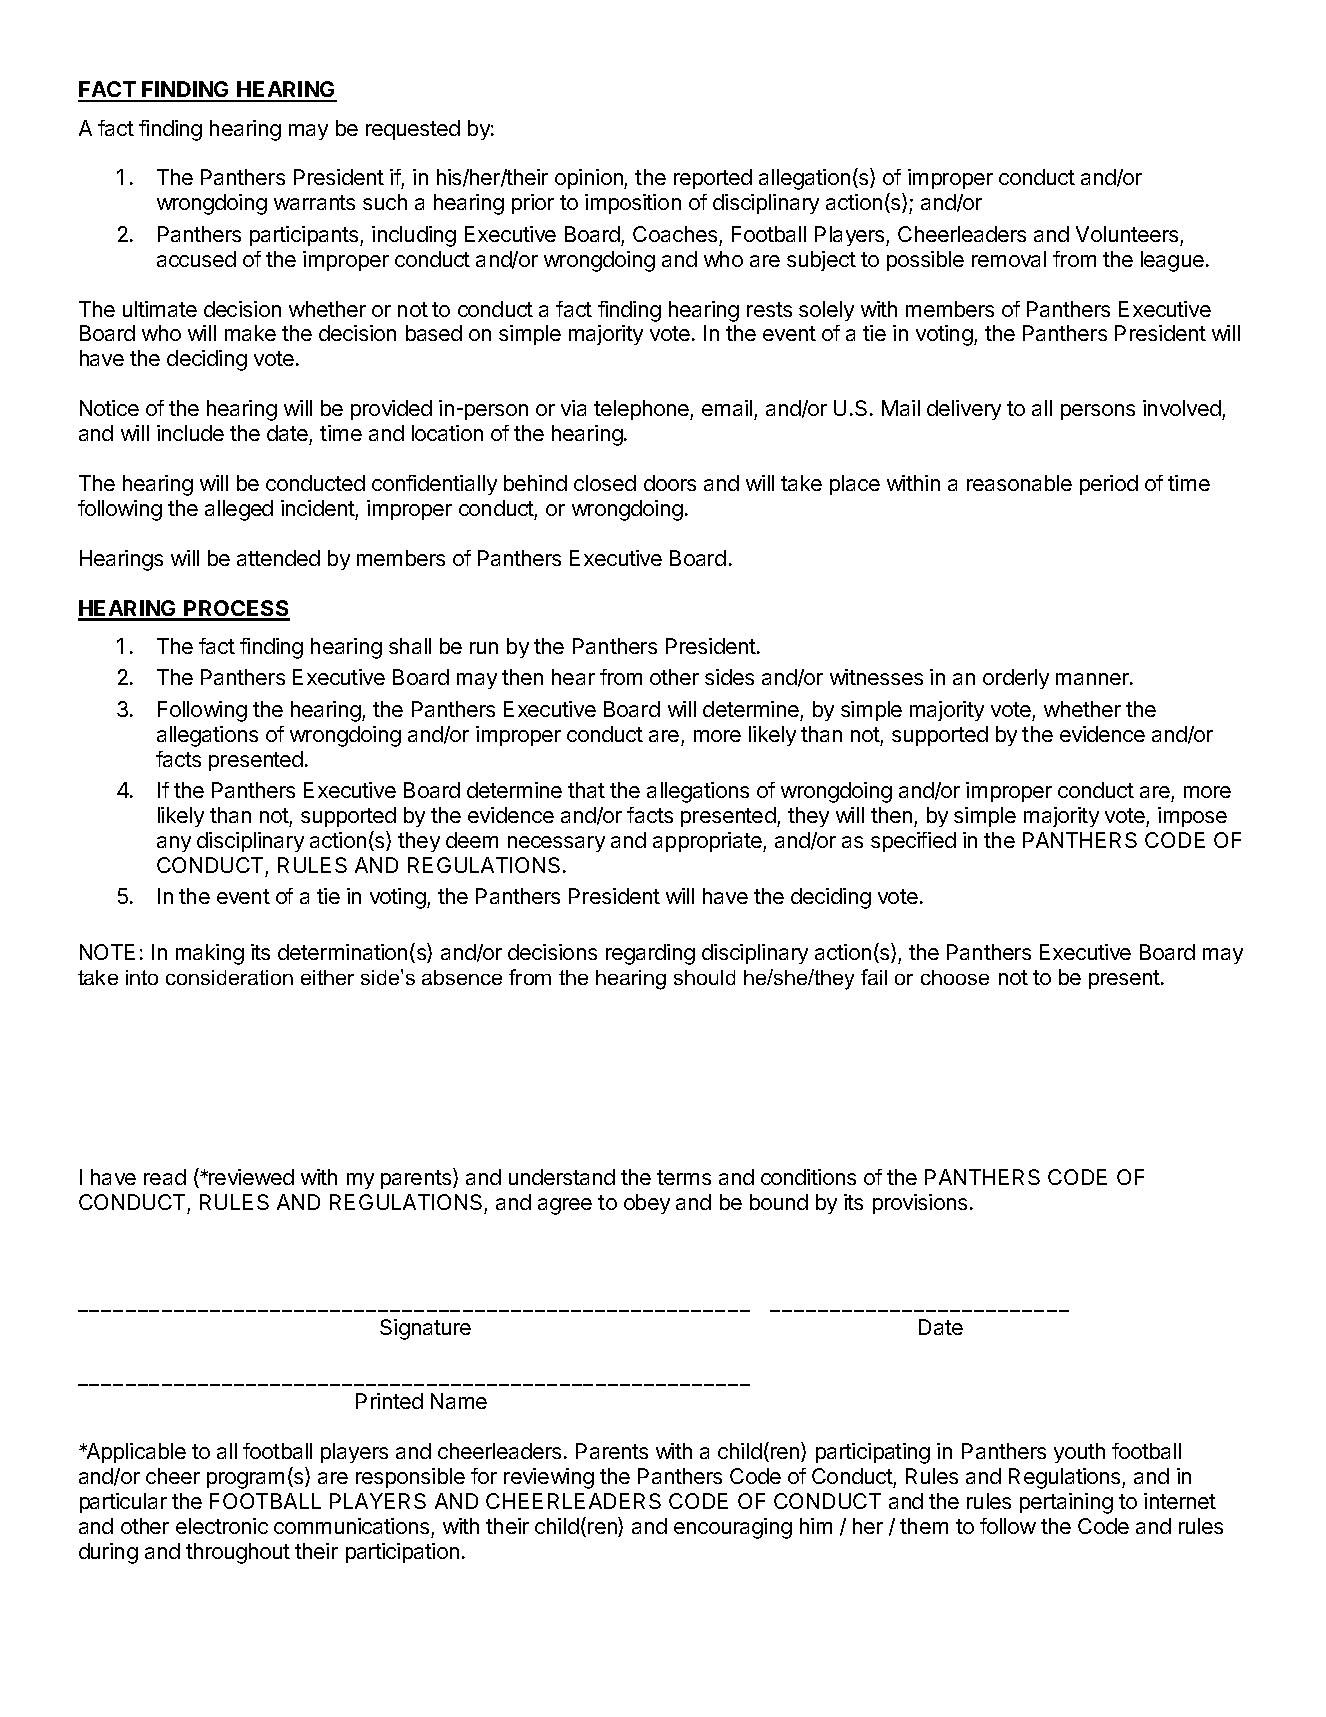  I want to click on appropriate, so click(708, 842).
